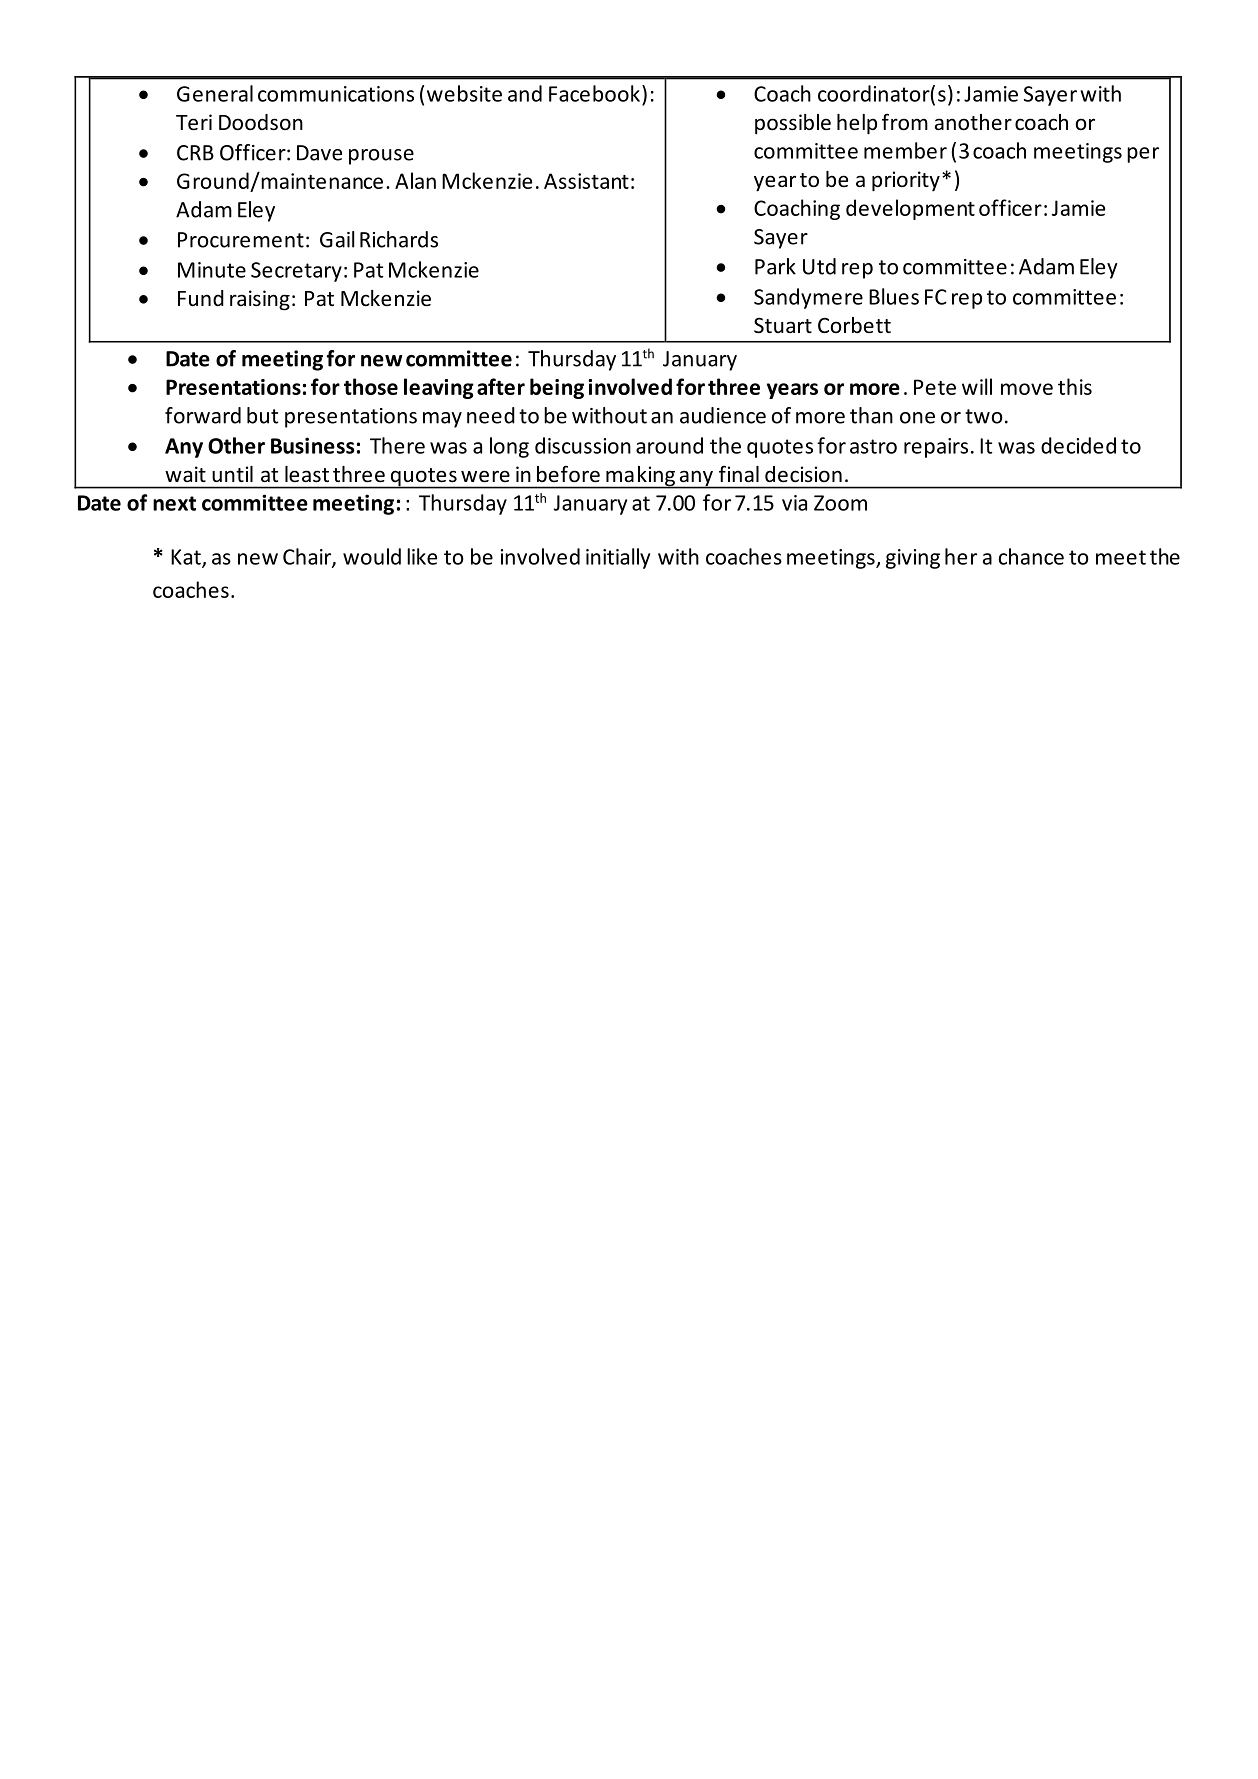  Describe the element at coordinates (336, 94) in the page. I see `communications` at that location.
